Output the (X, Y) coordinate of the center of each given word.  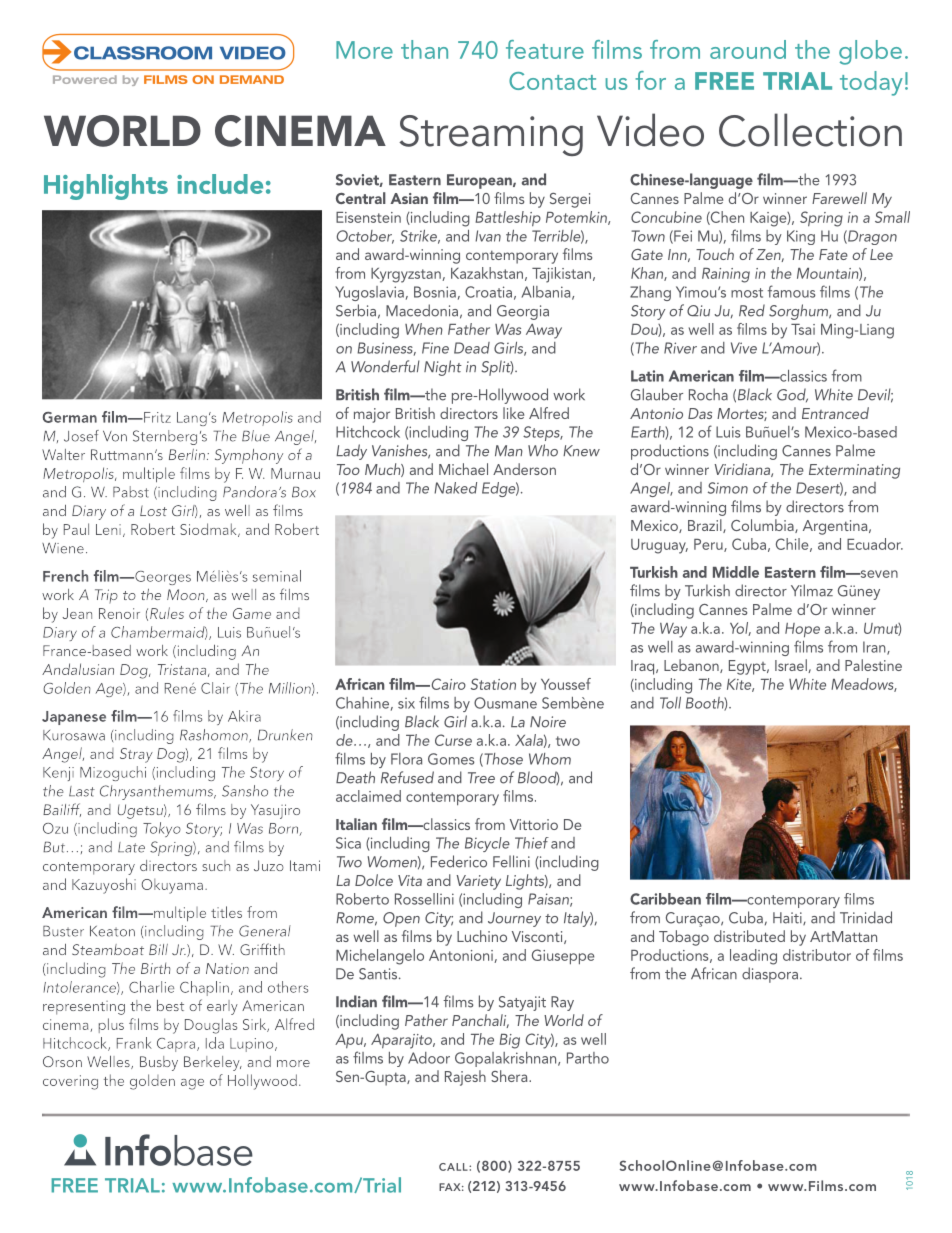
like (513, 413)
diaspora (770, 975)
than (424, 49)
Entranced (835, 413)
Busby (159, 1063)
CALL (454, 1167)
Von (115, 436)
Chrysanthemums (158, 792)
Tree (481, 778)
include (220, 184)
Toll (670, 703)
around (748, 49)
